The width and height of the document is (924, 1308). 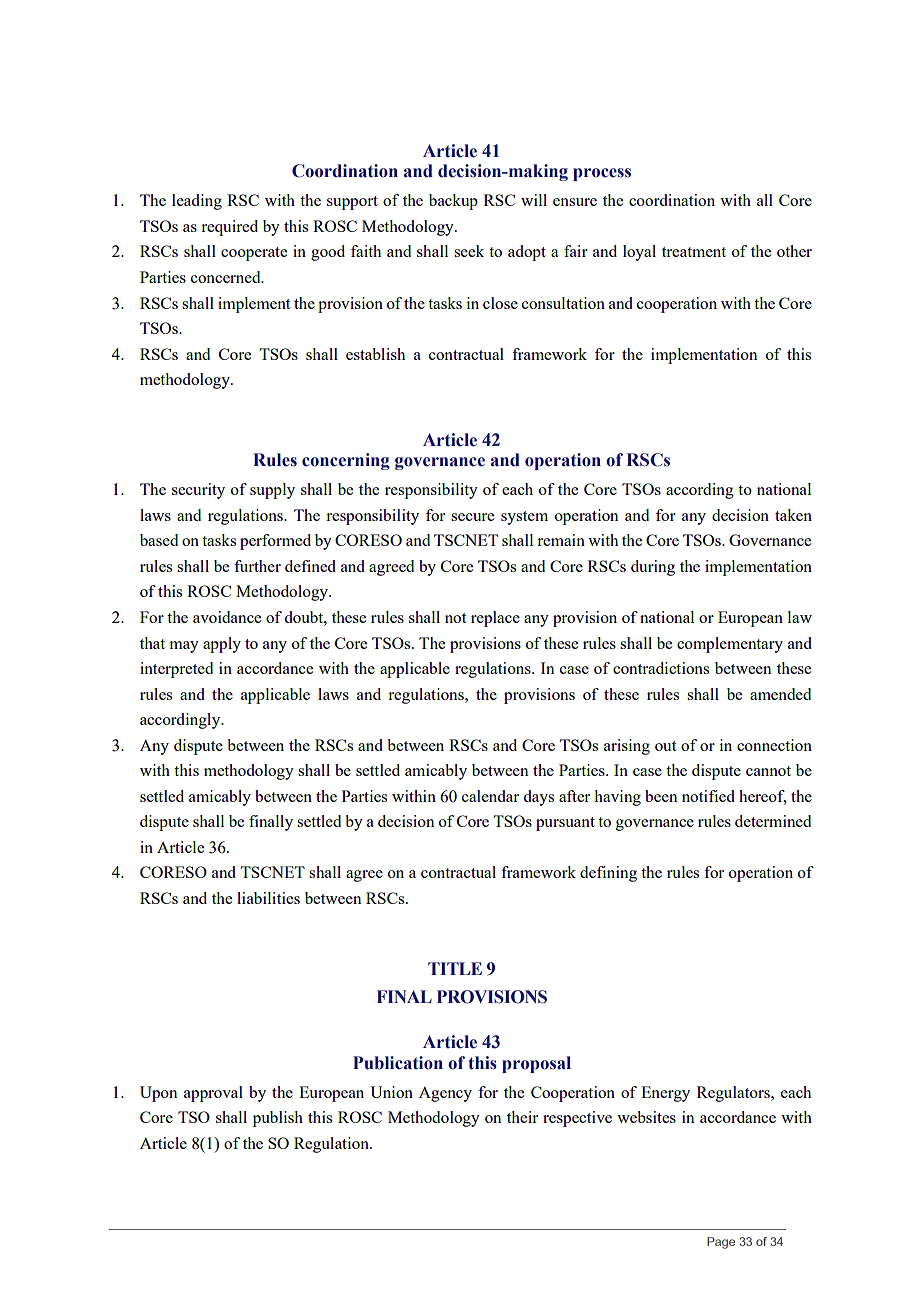 I want to click on interpreted, so click(x=176, y=670).
